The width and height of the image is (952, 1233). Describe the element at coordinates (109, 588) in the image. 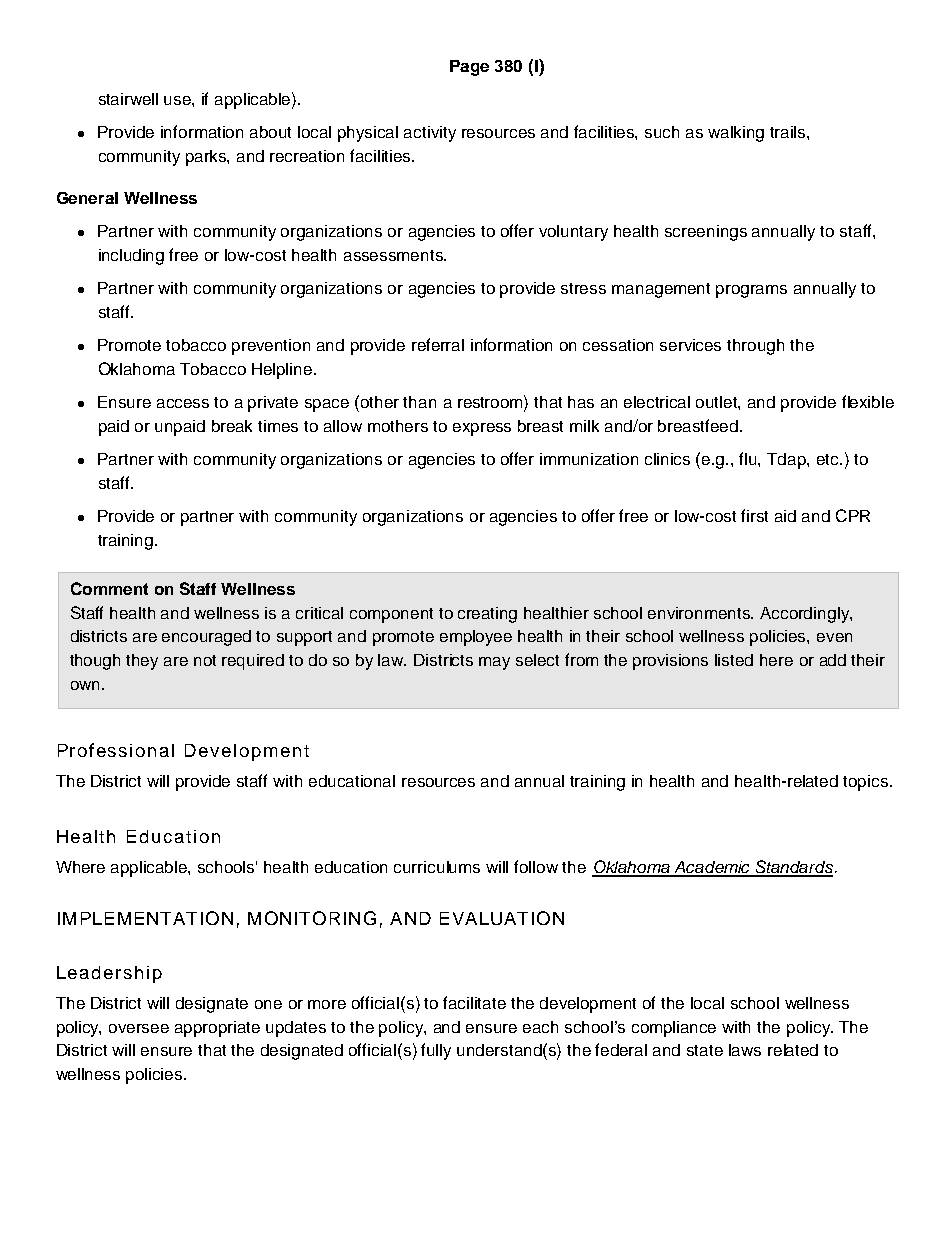

I see `Comment` at that location.
